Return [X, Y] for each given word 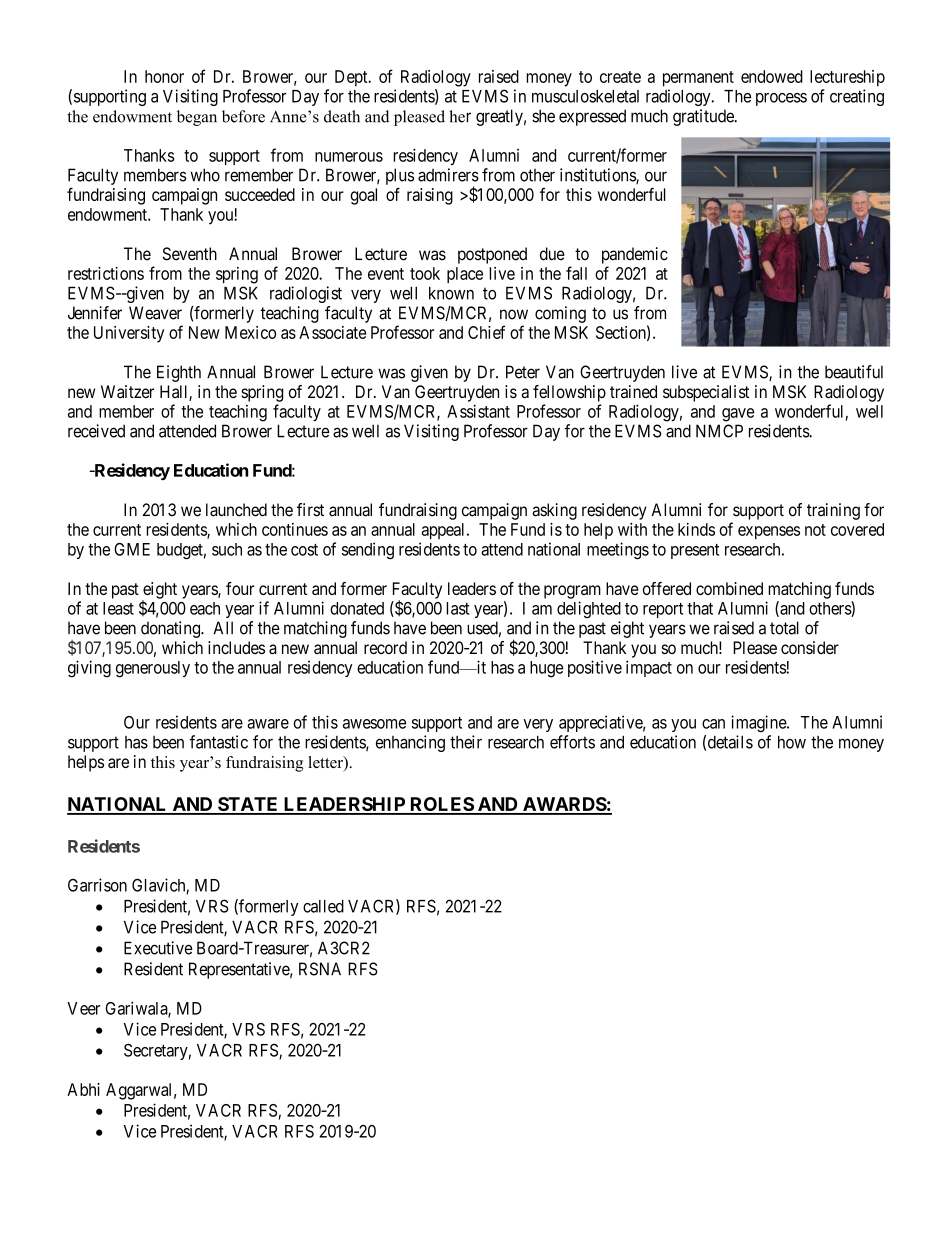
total [784, 628]
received [96, 431]
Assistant [478, 411]
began [197, 118]
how [792, 742]
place [465, 275]
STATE [248, 805]
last [457, 608]
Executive [158, 948]
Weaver [155, 313]
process [781, 99]
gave [738, 415]
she [543, 116]
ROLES [441, 805]
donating [171, 629]
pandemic [635, 255]
